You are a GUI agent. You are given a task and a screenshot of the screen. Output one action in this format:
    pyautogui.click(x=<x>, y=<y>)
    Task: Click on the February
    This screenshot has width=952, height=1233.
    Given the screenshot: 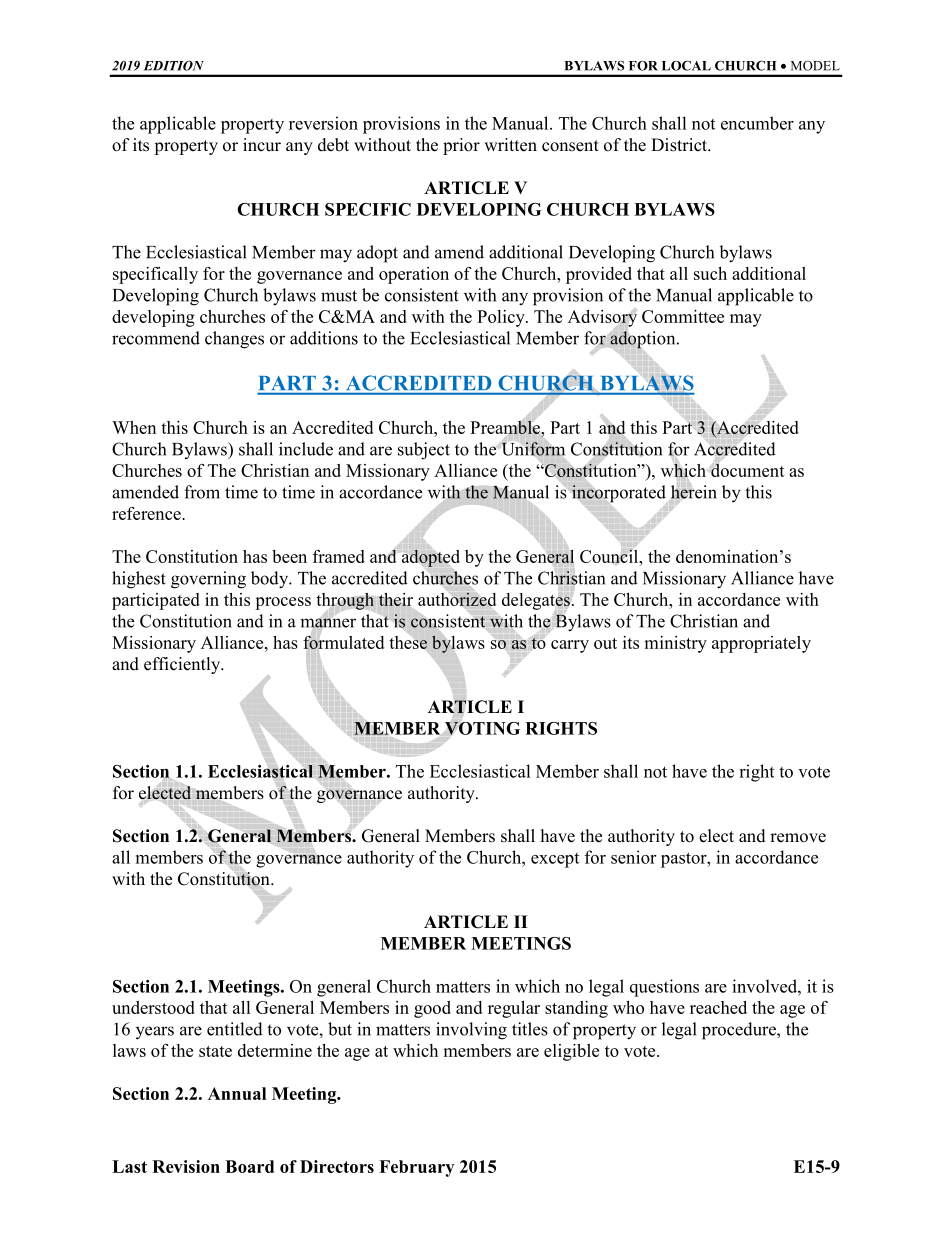 What is the action you would take?
    pyautogui.click(x=416, y=1168)
